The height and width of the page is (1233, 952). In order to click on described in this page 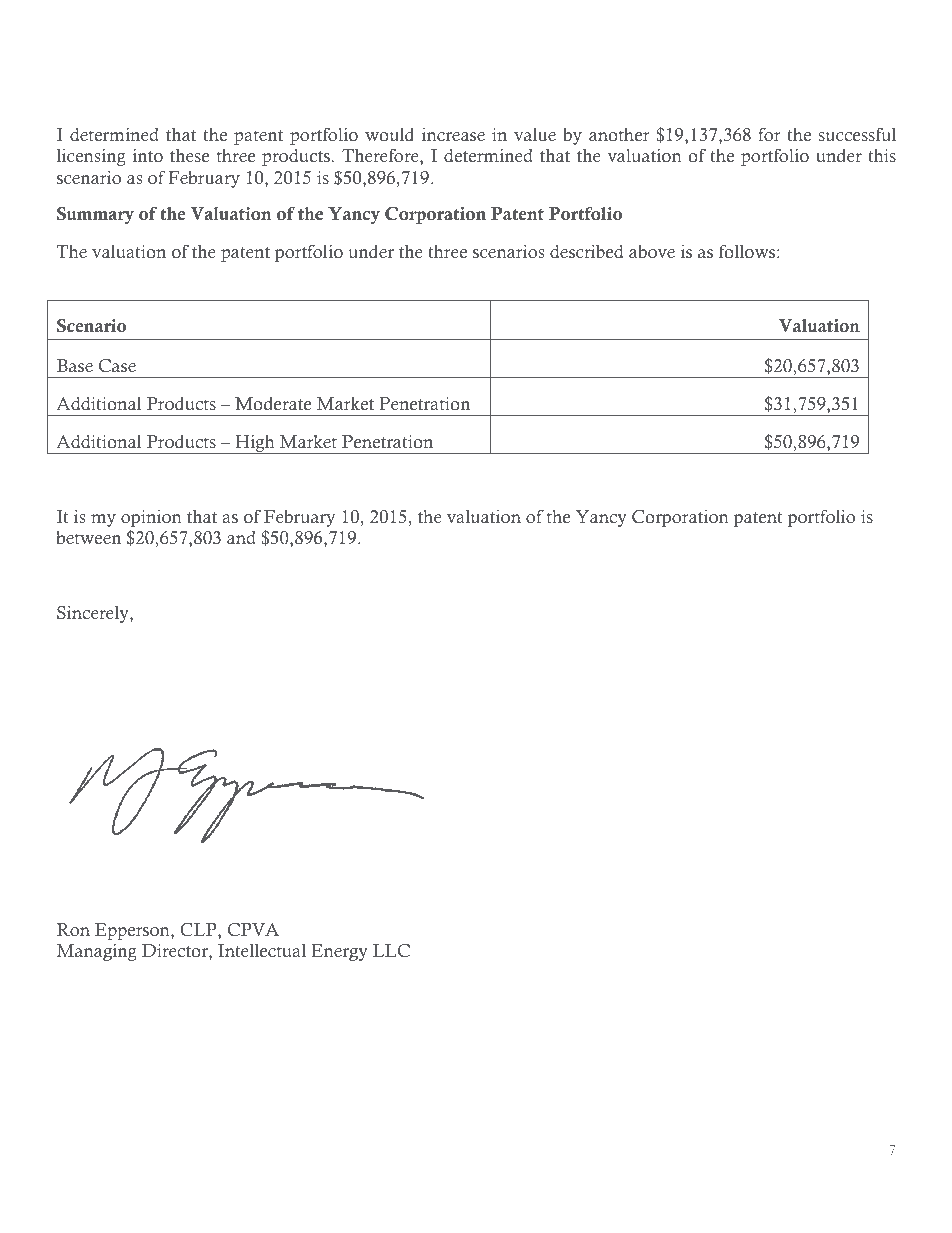, I will do `click(587, 252)`.
